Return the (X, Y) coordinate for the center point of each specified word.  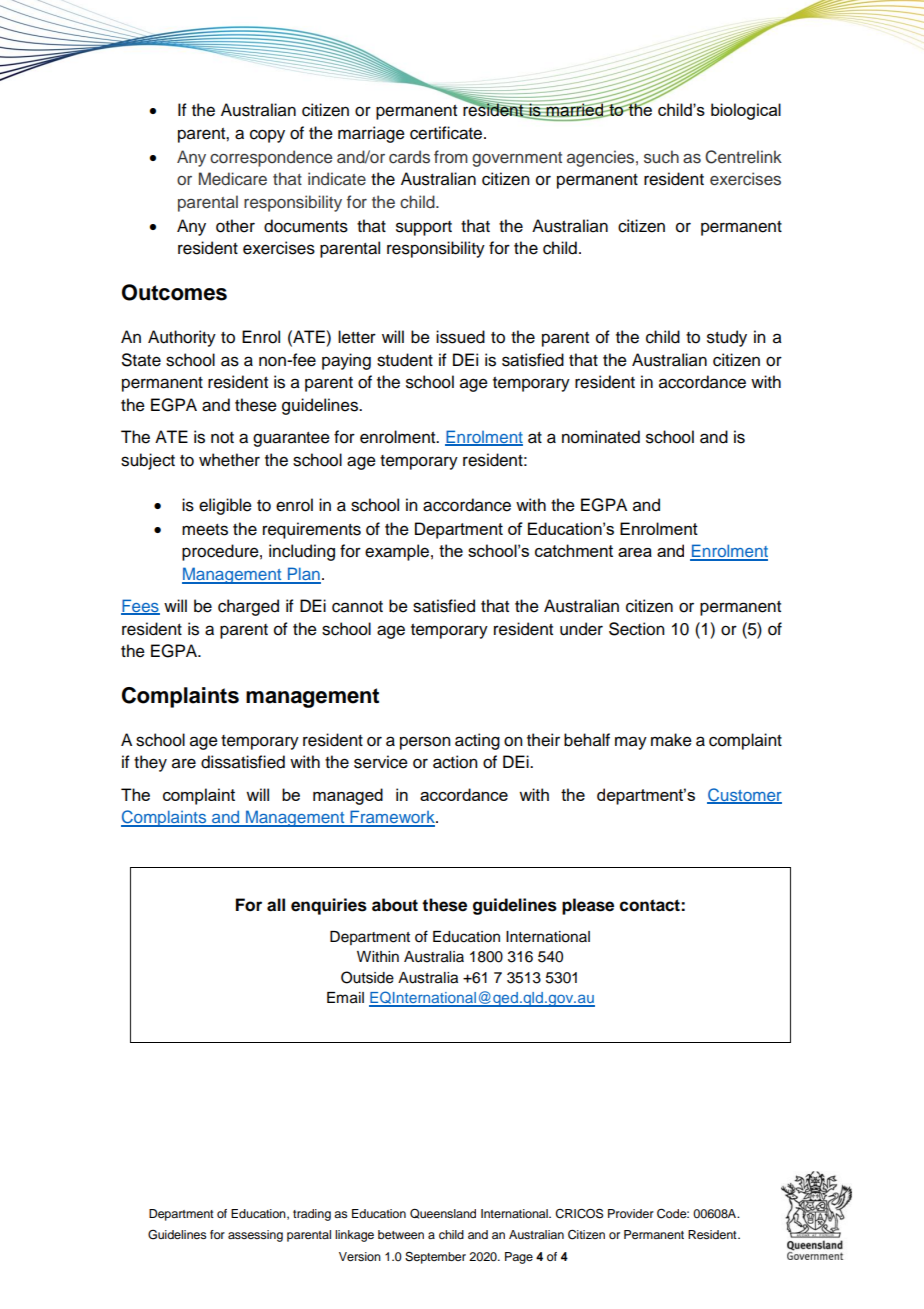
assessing (255, 1236)
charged (248, 607)
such (661, 157)
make (671, 740)
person (425, 743)
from (451, 156)
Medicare (233, 179)
